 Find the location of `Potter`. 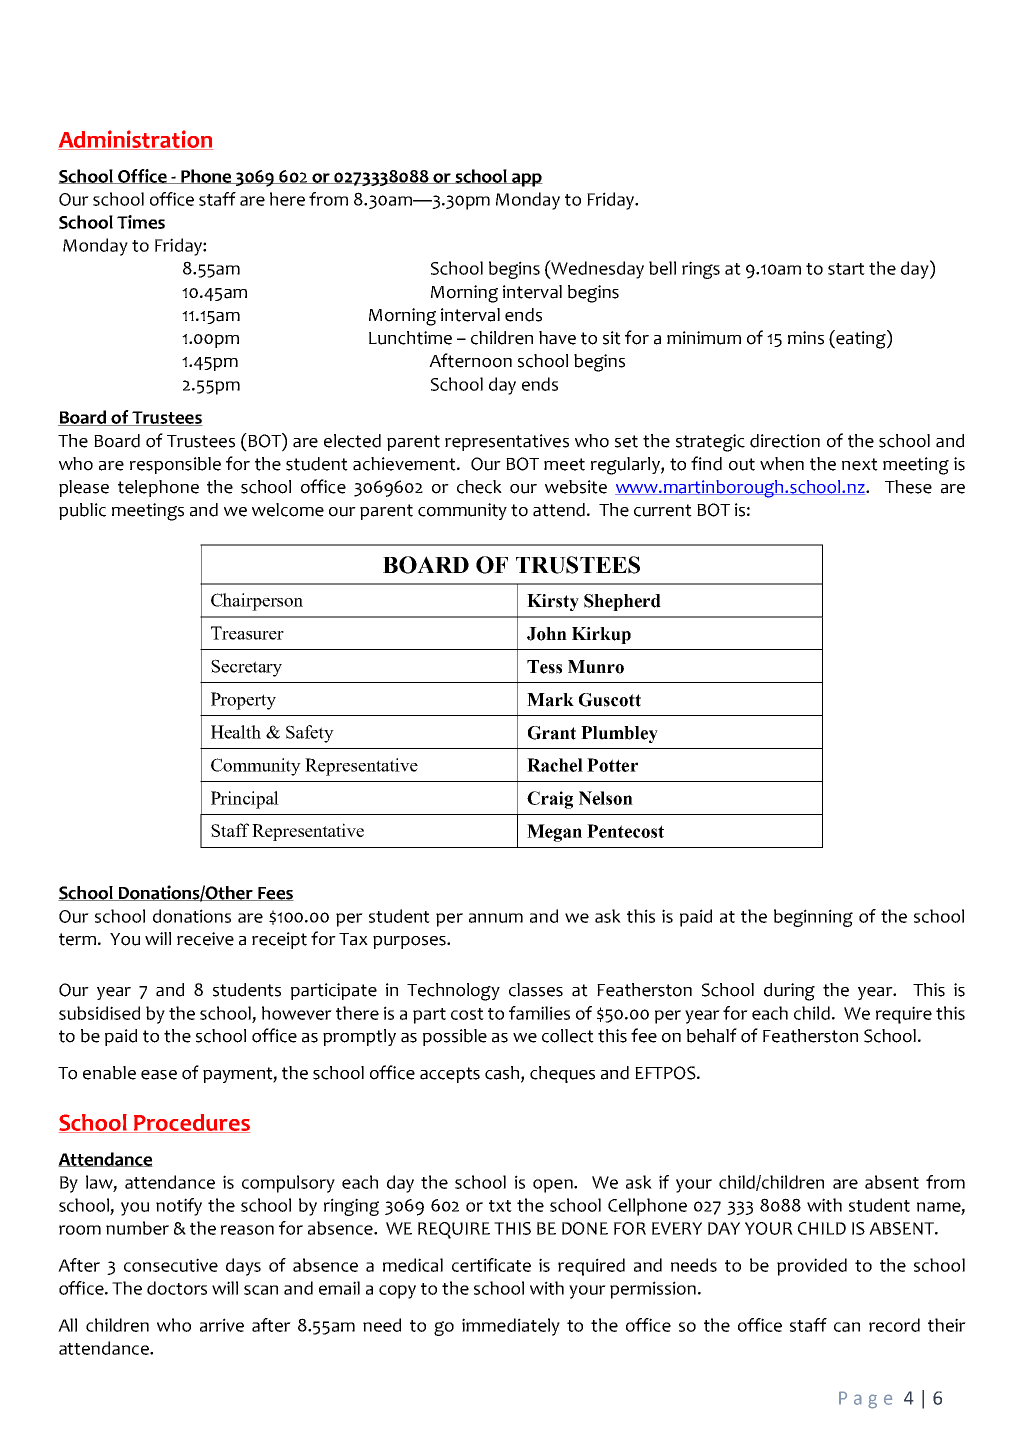

Potter is located at coordinates (612, 765).
